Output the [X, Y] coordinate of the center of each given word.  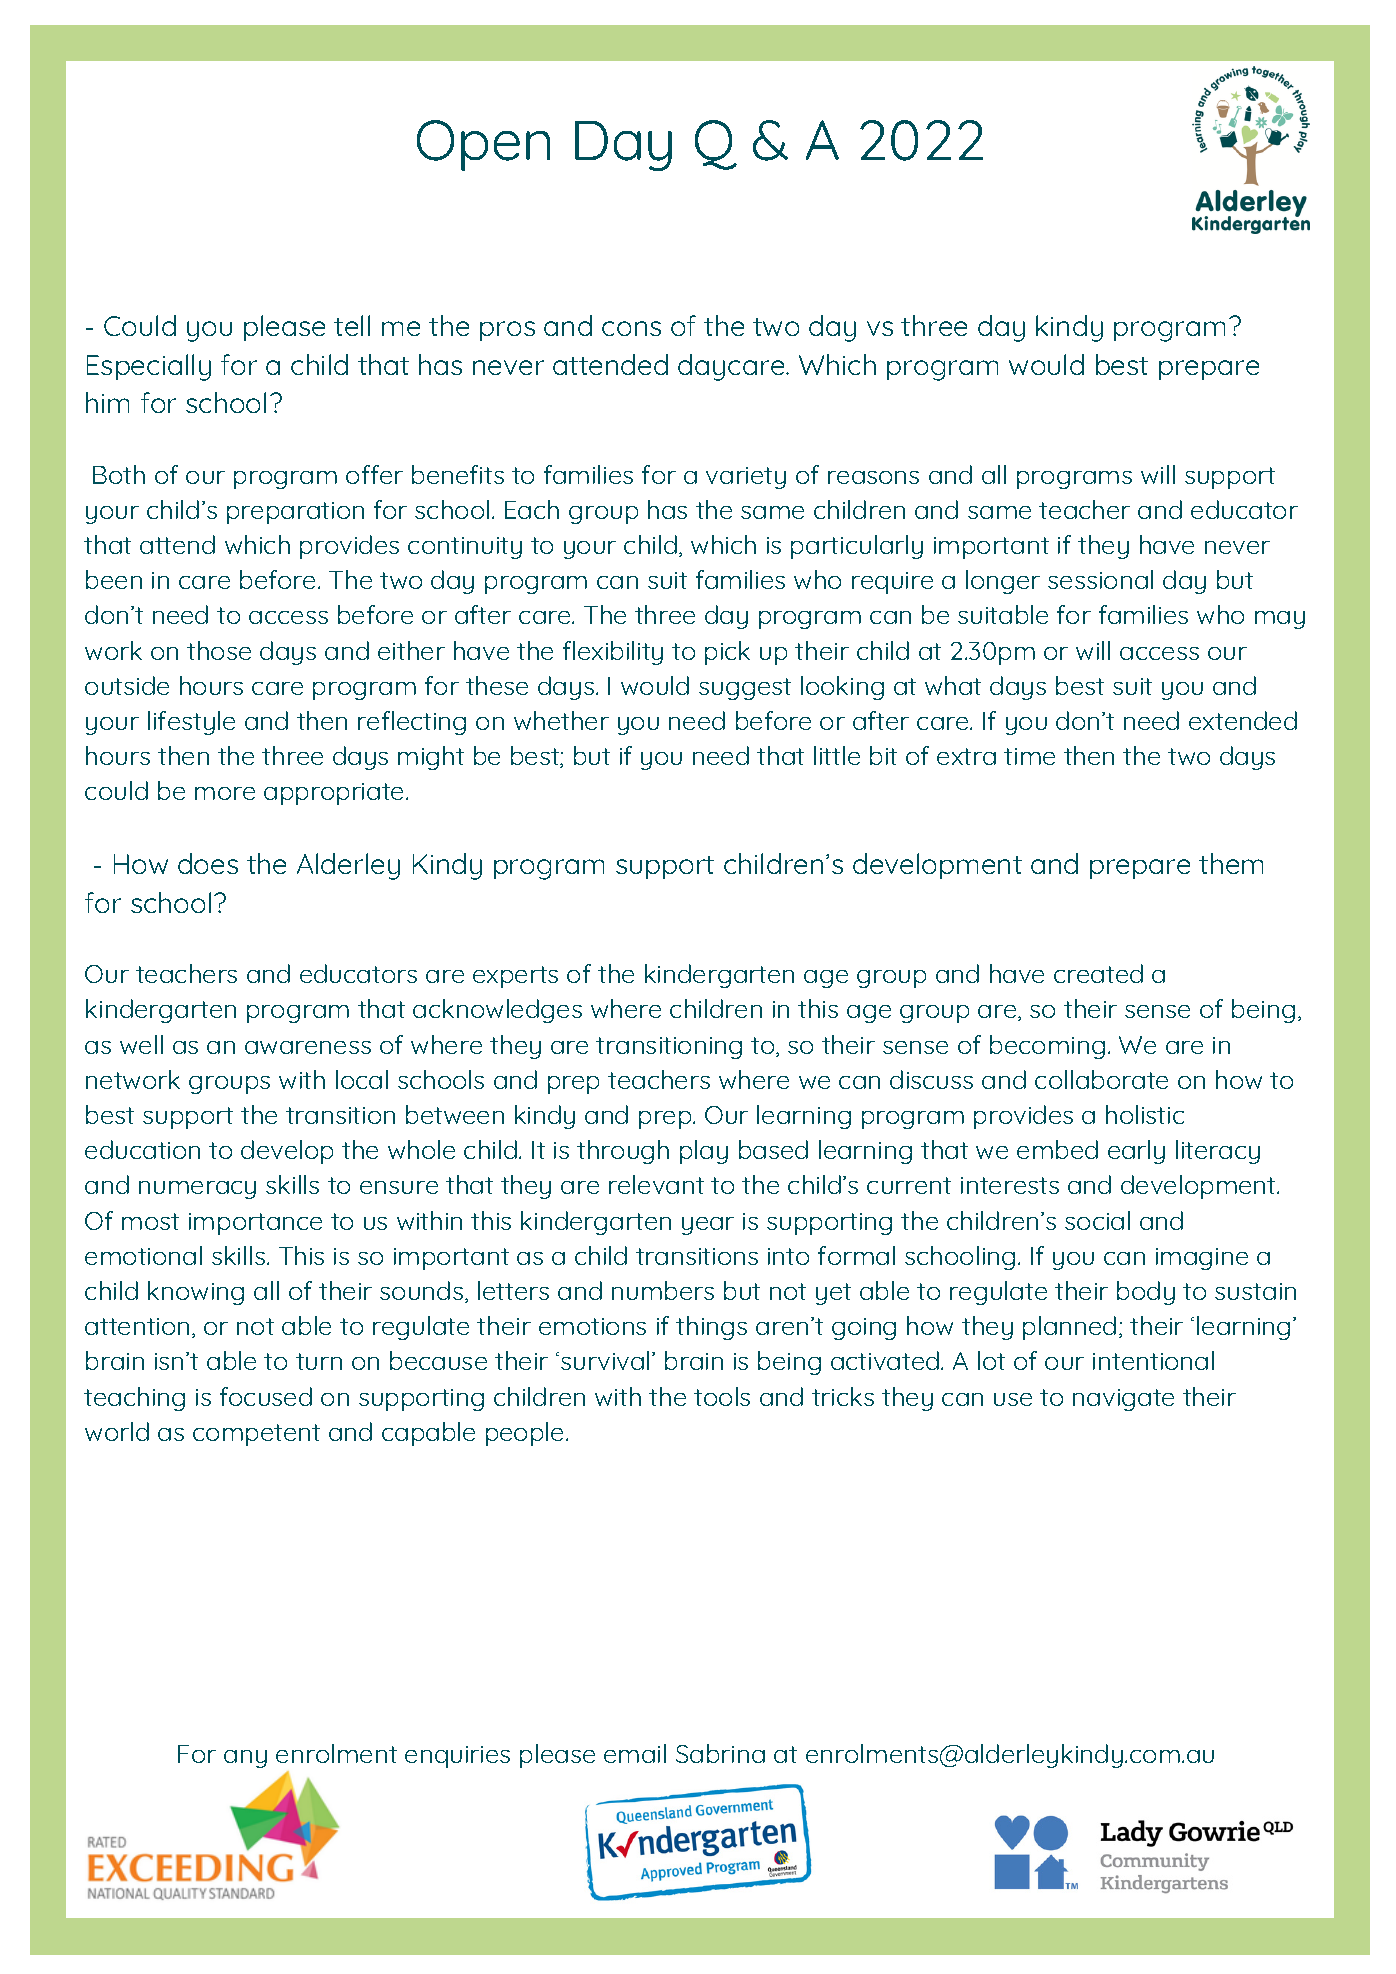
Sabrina [720, 1753]
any [245, 1759]
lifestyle [191, 723]
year [708, 1226]
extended [1243, 720]
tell [352, 325]
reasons [873, 477]
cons [631, 328]
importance [255, 1224]
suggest [745, 689]
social [1097, 1220]
